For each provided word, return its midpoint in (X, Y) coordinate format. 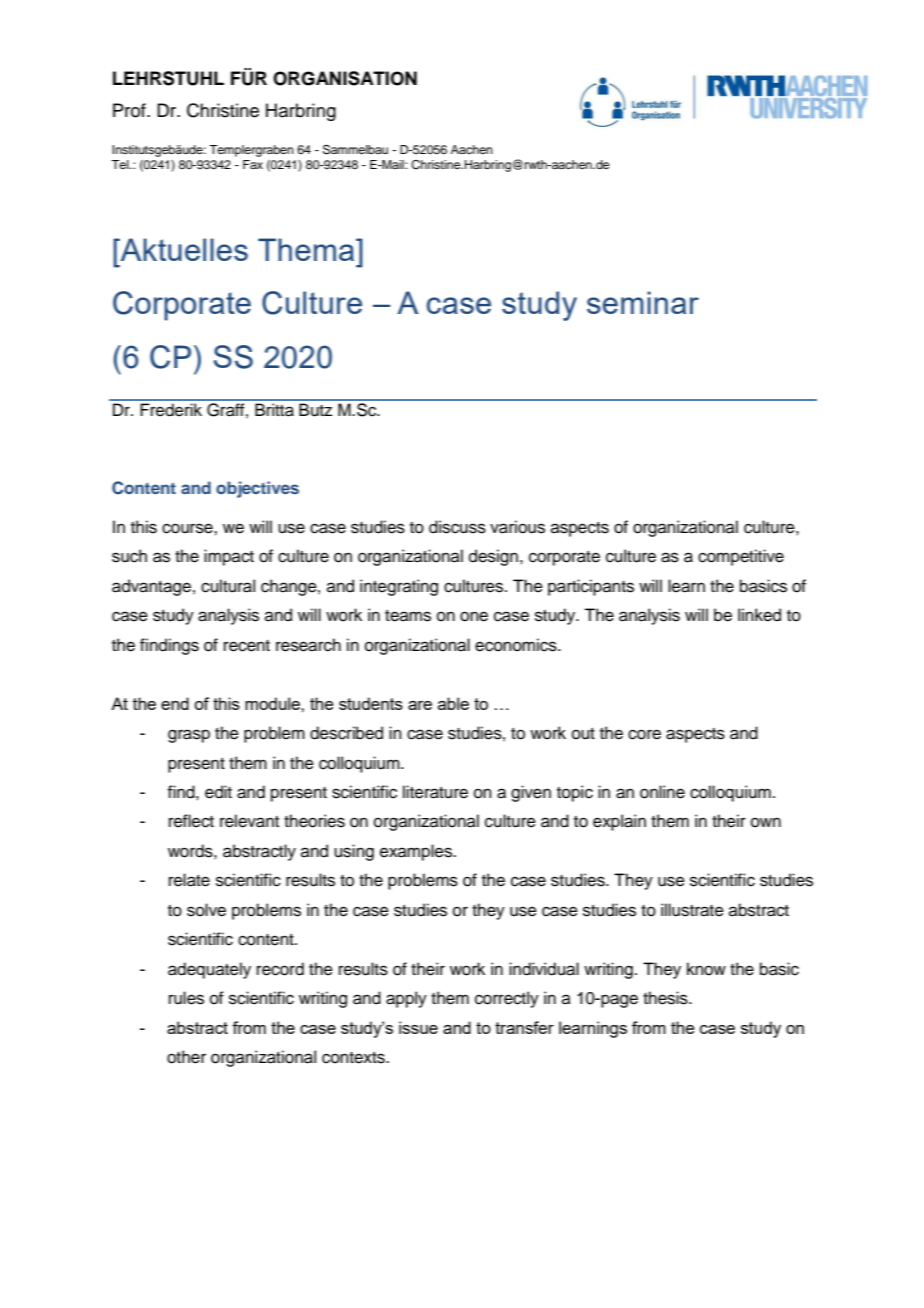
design (493, 557)
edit (218, 792)
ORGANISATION (345, 78)
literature (435, 792)
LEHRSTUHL (168, 78)
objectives (257, 489)
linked (759, 615)
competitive (741, 557)
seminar (643, 302)
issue (418, 1027)
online (662, 792)
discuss (457, 527)
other (186, 1057)
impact (229, 557)
